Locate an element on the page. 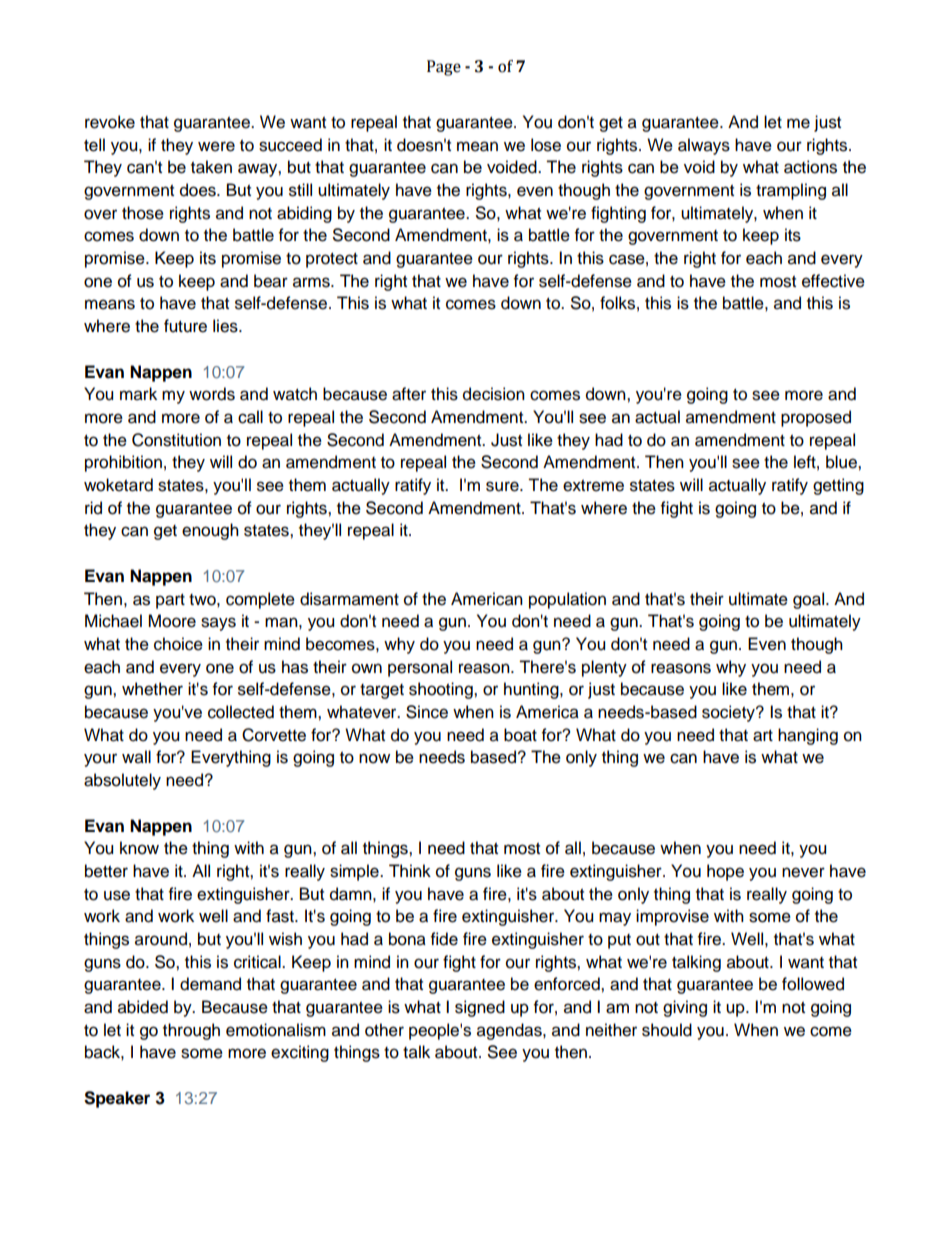 The height and width of the document is (1233, 952). effective is located at coordinates (833, 281).
